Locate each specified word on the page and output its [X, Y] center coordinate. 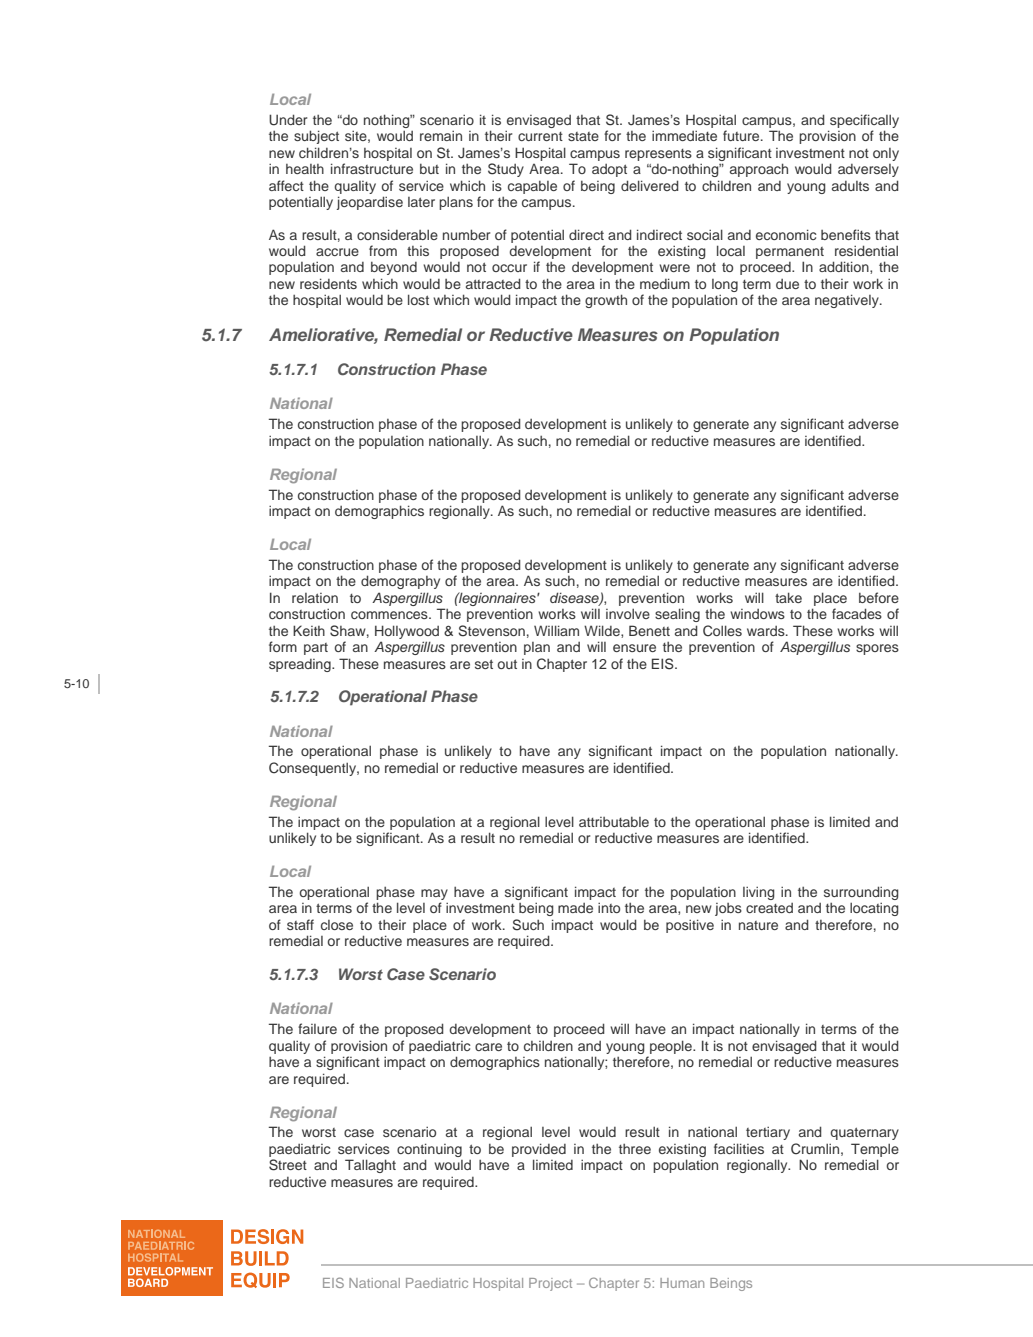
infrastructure [372, 168]
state [583, 136]
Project [550, 1284]
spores [877, 649]
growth [606, 301]
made [575, 908]
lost [418, 299]
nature [758, 925]
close [337, 925]
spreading [301, 665]
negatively [848, 301]
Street [288, 1165]
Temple [875, 1150]
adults [850, 186]
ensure [634, 648]
